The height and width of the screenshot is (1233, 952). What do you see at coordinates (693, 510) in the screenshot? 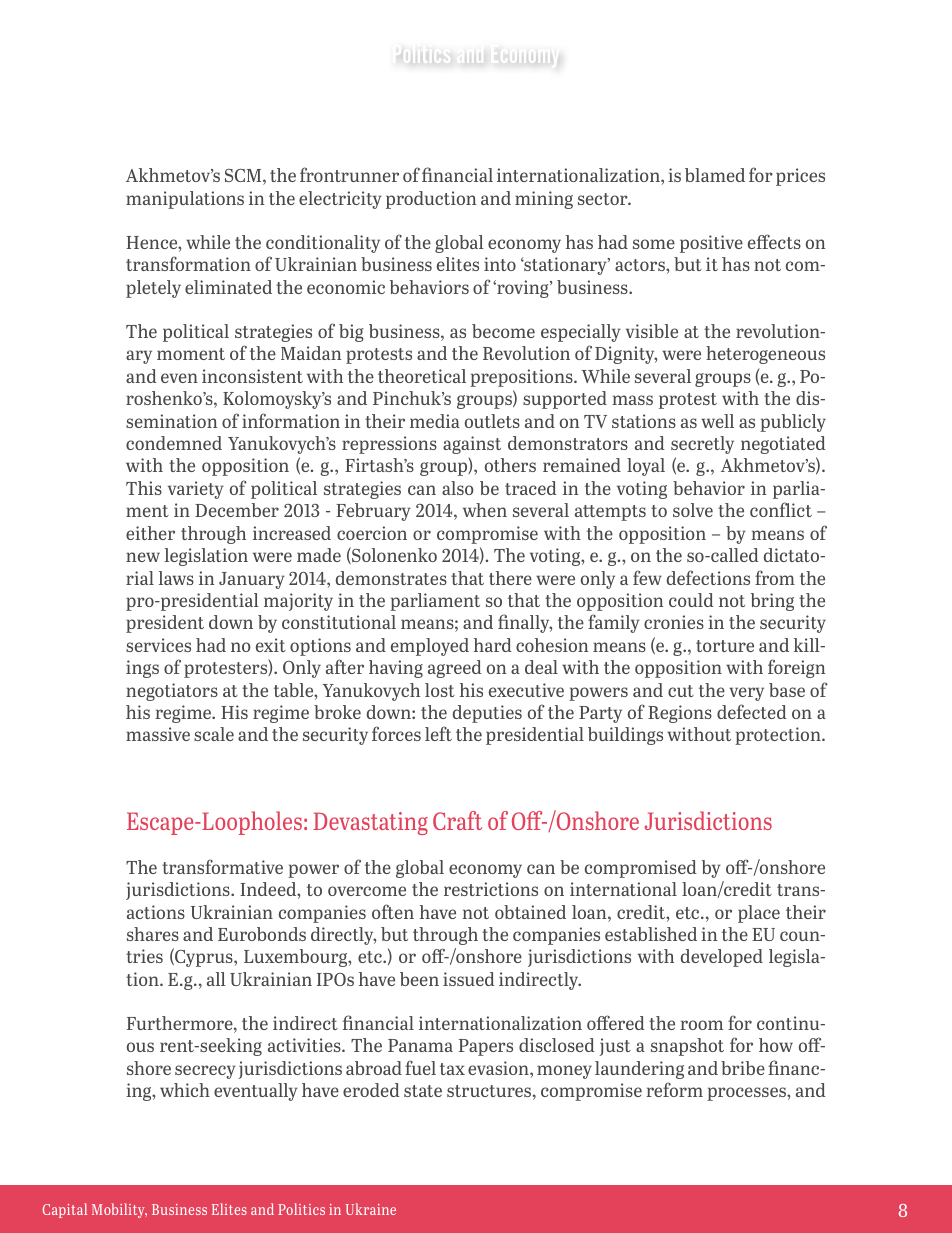
I see `solve` at bounding box center [693, 510].
